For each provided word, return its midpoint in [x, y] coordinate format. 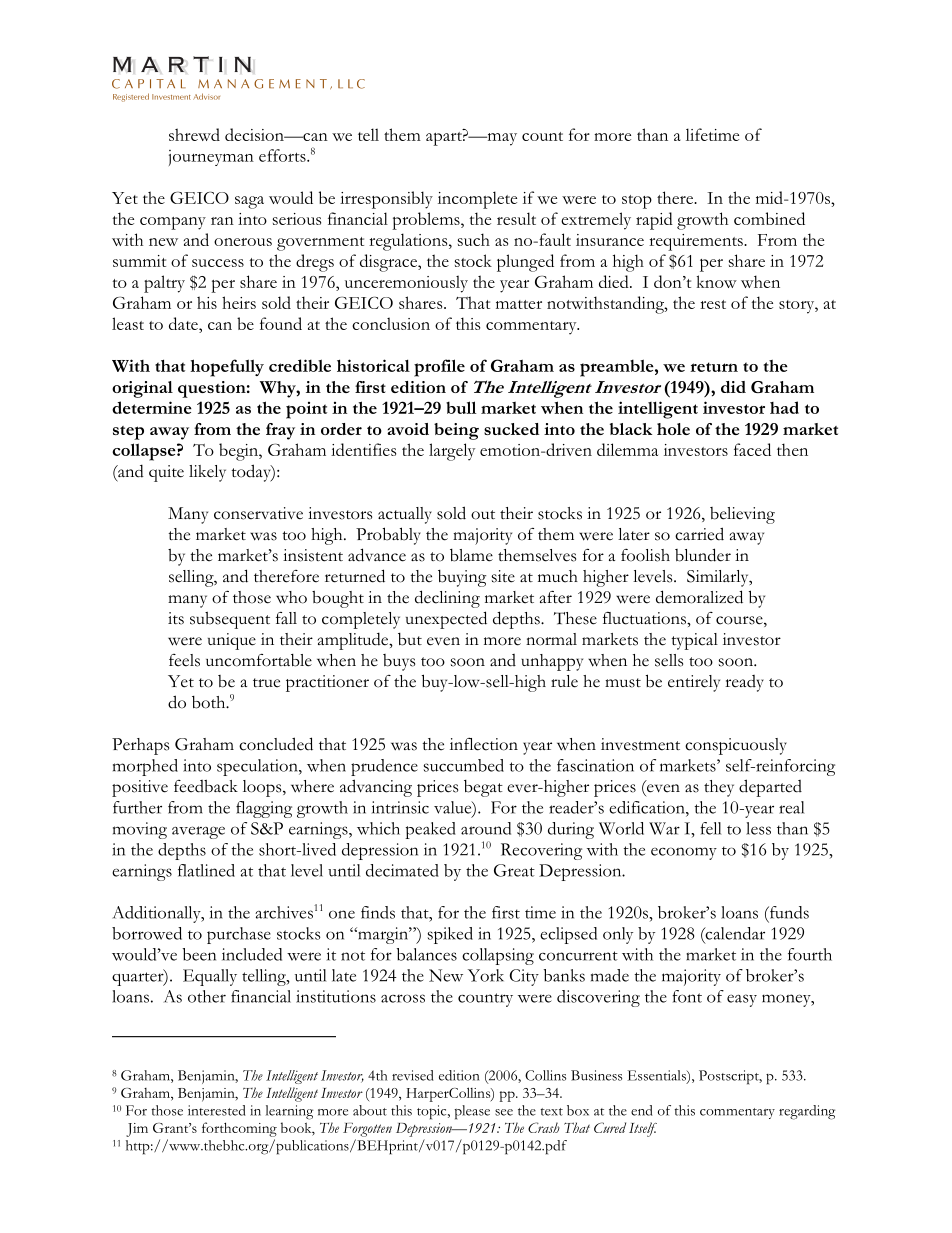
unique [232, 641]
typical [694, 641]
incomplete [477, 200]
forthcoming [239, 1129]
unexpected [446, 620]
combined [769, 218]
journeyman [211, 158]
